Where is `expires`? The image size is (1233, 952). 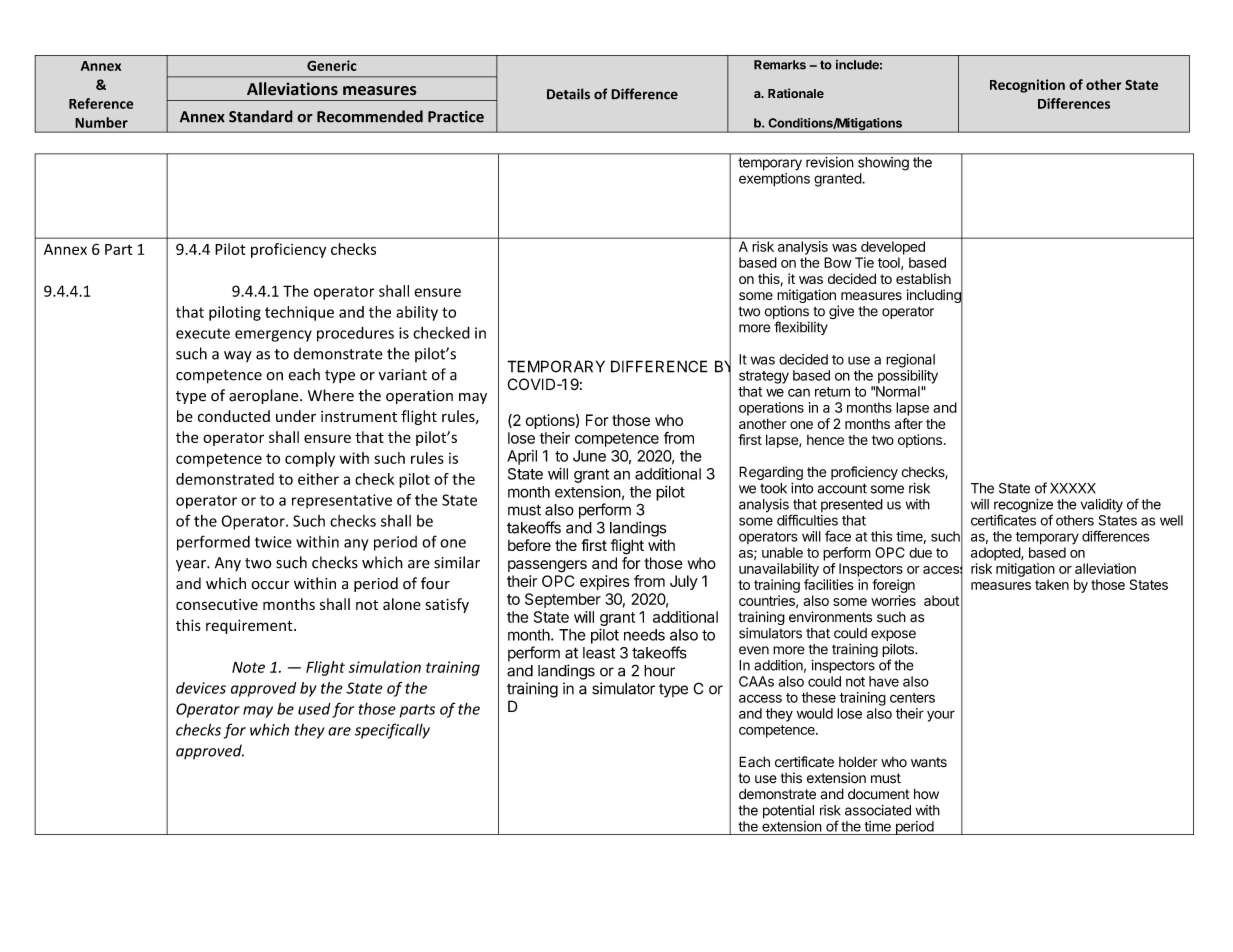 expires is located at coordinates (605, 582).
